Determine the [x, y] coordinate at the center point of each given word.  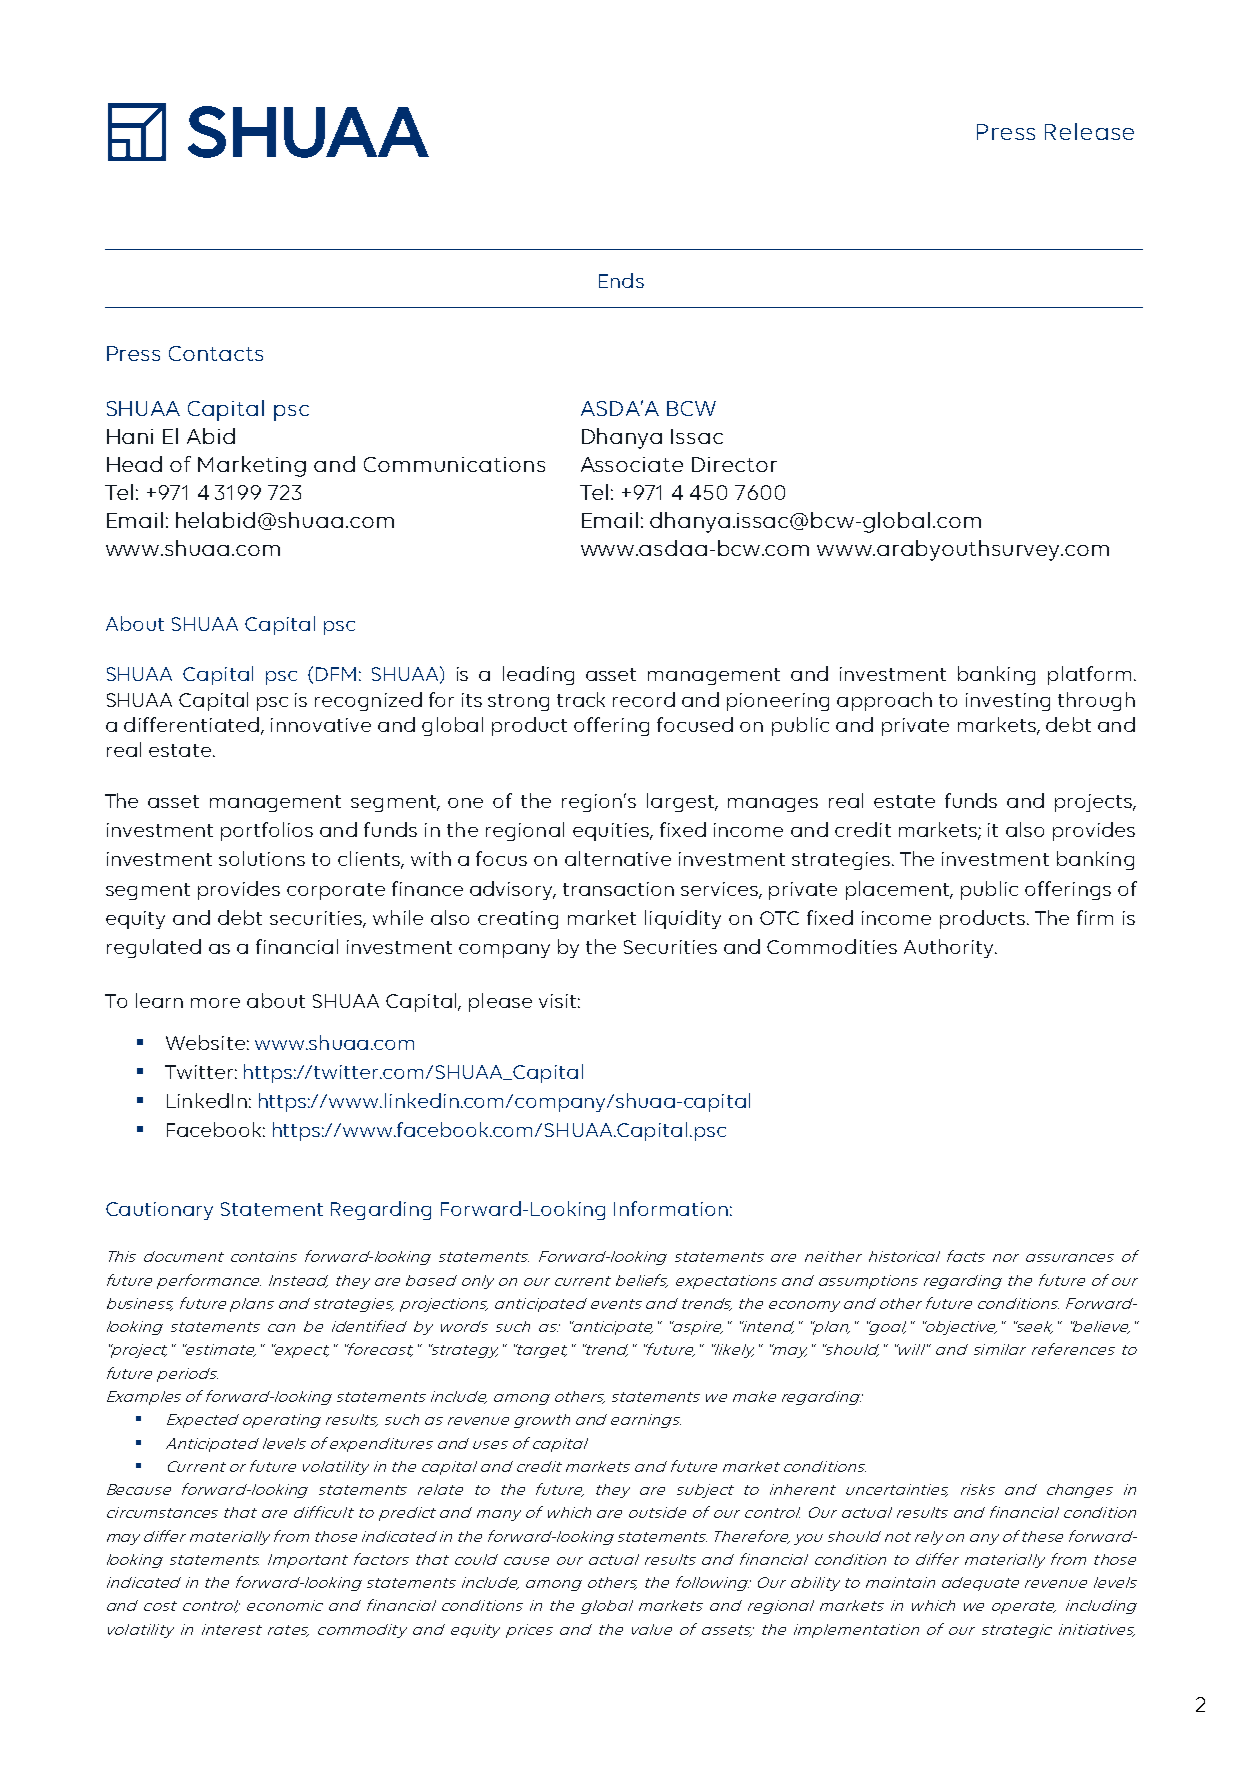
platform [1089, 675]
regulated [154, 948]
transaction [618, 889]
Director [734, 464]
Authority [950, 948]
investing [1008, 702]
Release [1089, 131]
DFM [336, 674]
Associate [632, 464]
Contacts [216, 353]
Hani [130, 436]
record [644, 699]
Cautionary [159, 1211]
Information [671, 1208]
